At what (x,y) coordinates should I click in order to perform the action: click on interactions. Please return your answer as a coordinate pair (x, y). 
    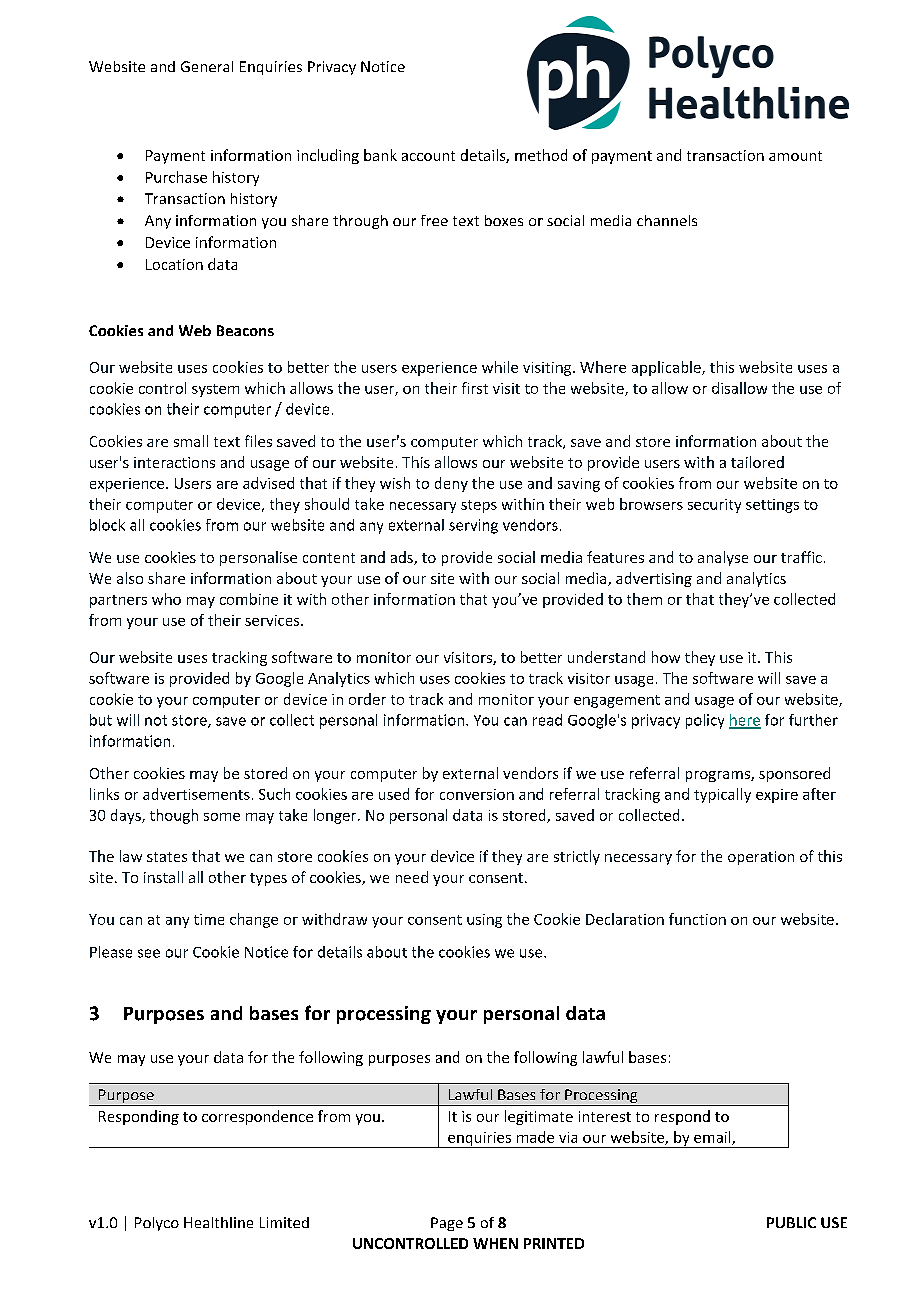
    Looking at the image, I should click on (174, 462).
